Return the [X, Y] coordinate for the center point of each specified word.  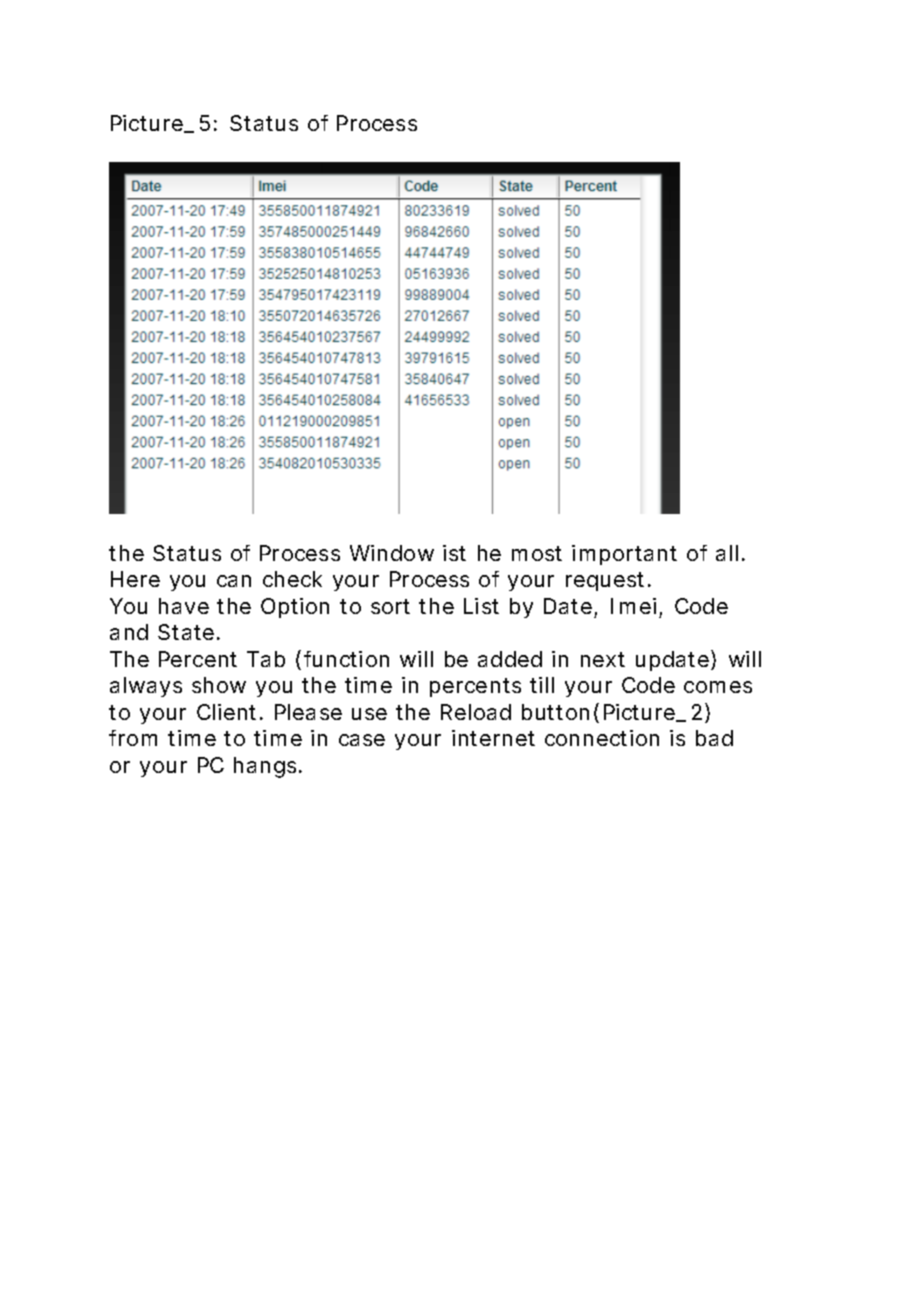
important [624, 555]
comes [718, 687]
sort [390, 606]
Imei [633, 606]
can [234, 581]
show [219, 685]
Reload [476, 712]
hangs [267, 767]
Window [392, 553]
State [186, 632]
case [362, 740]
